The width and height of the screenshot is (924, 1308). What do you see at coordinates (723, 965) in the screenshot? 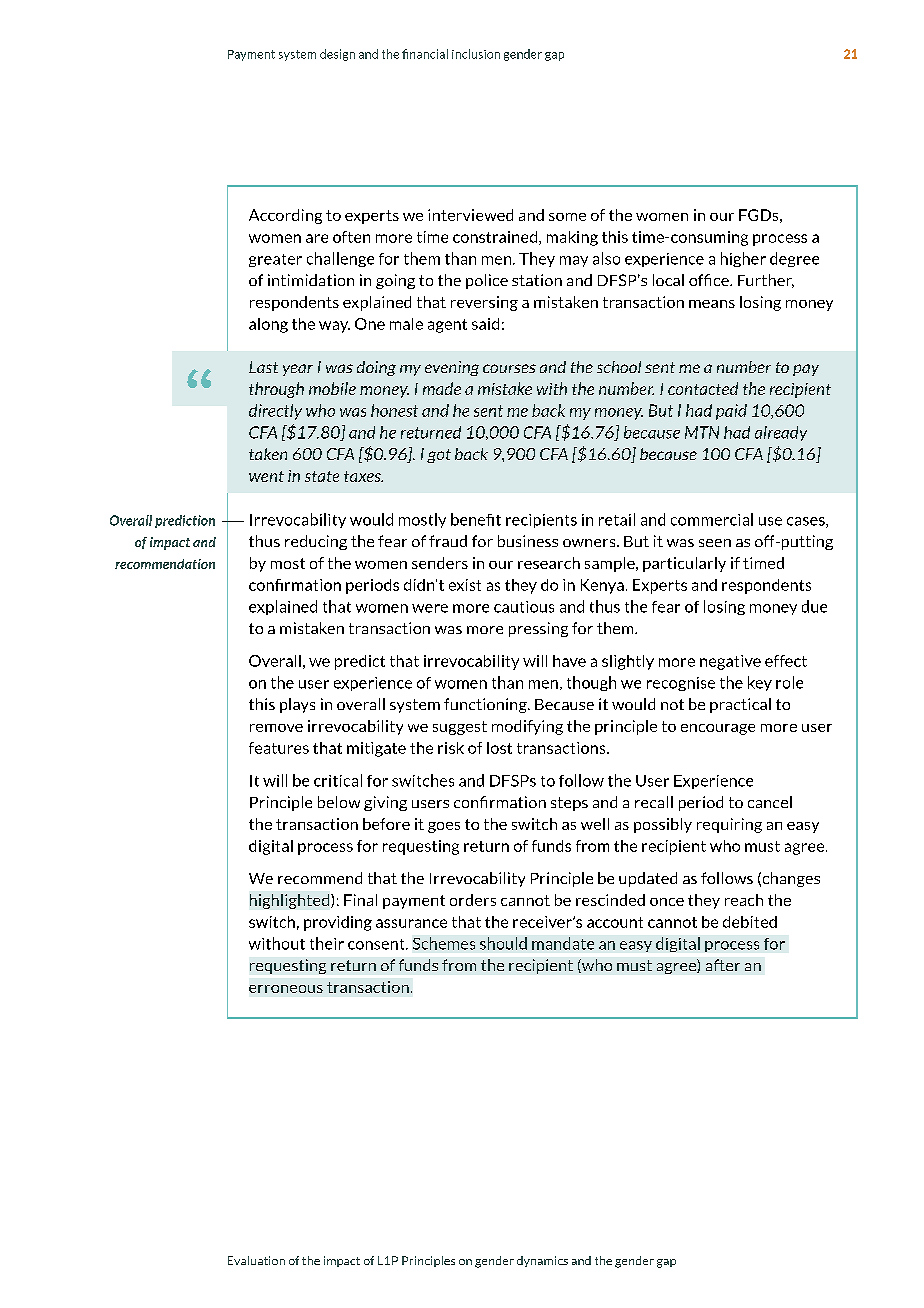
I see `after` at bounding box center [723, 965].
